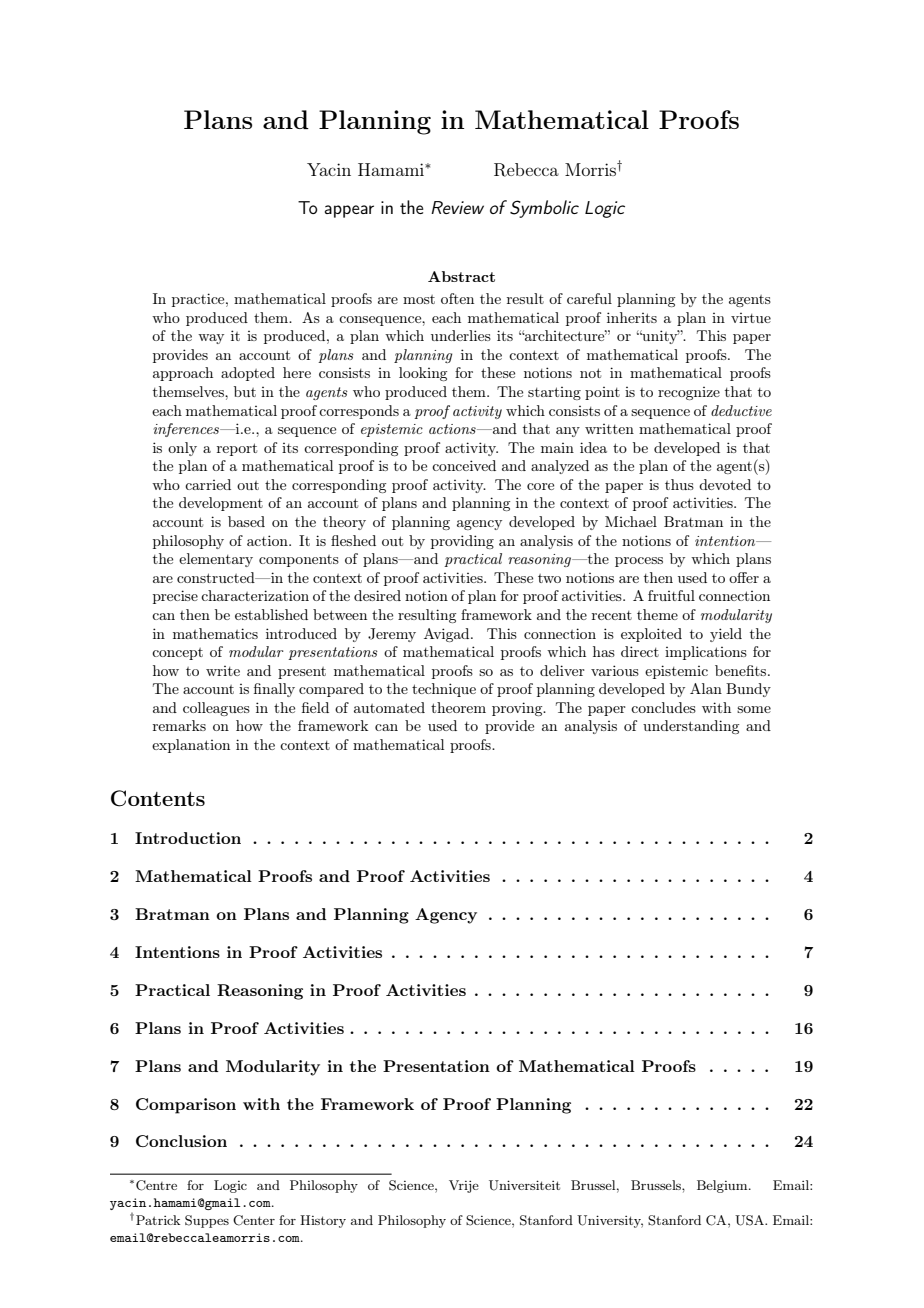 Image resolution: width=924 pixels, height=1308 pixels. What do you see at coordinates (723, 1186) in the image?
I see `Belgium` at bounding box center [723, 1186].
